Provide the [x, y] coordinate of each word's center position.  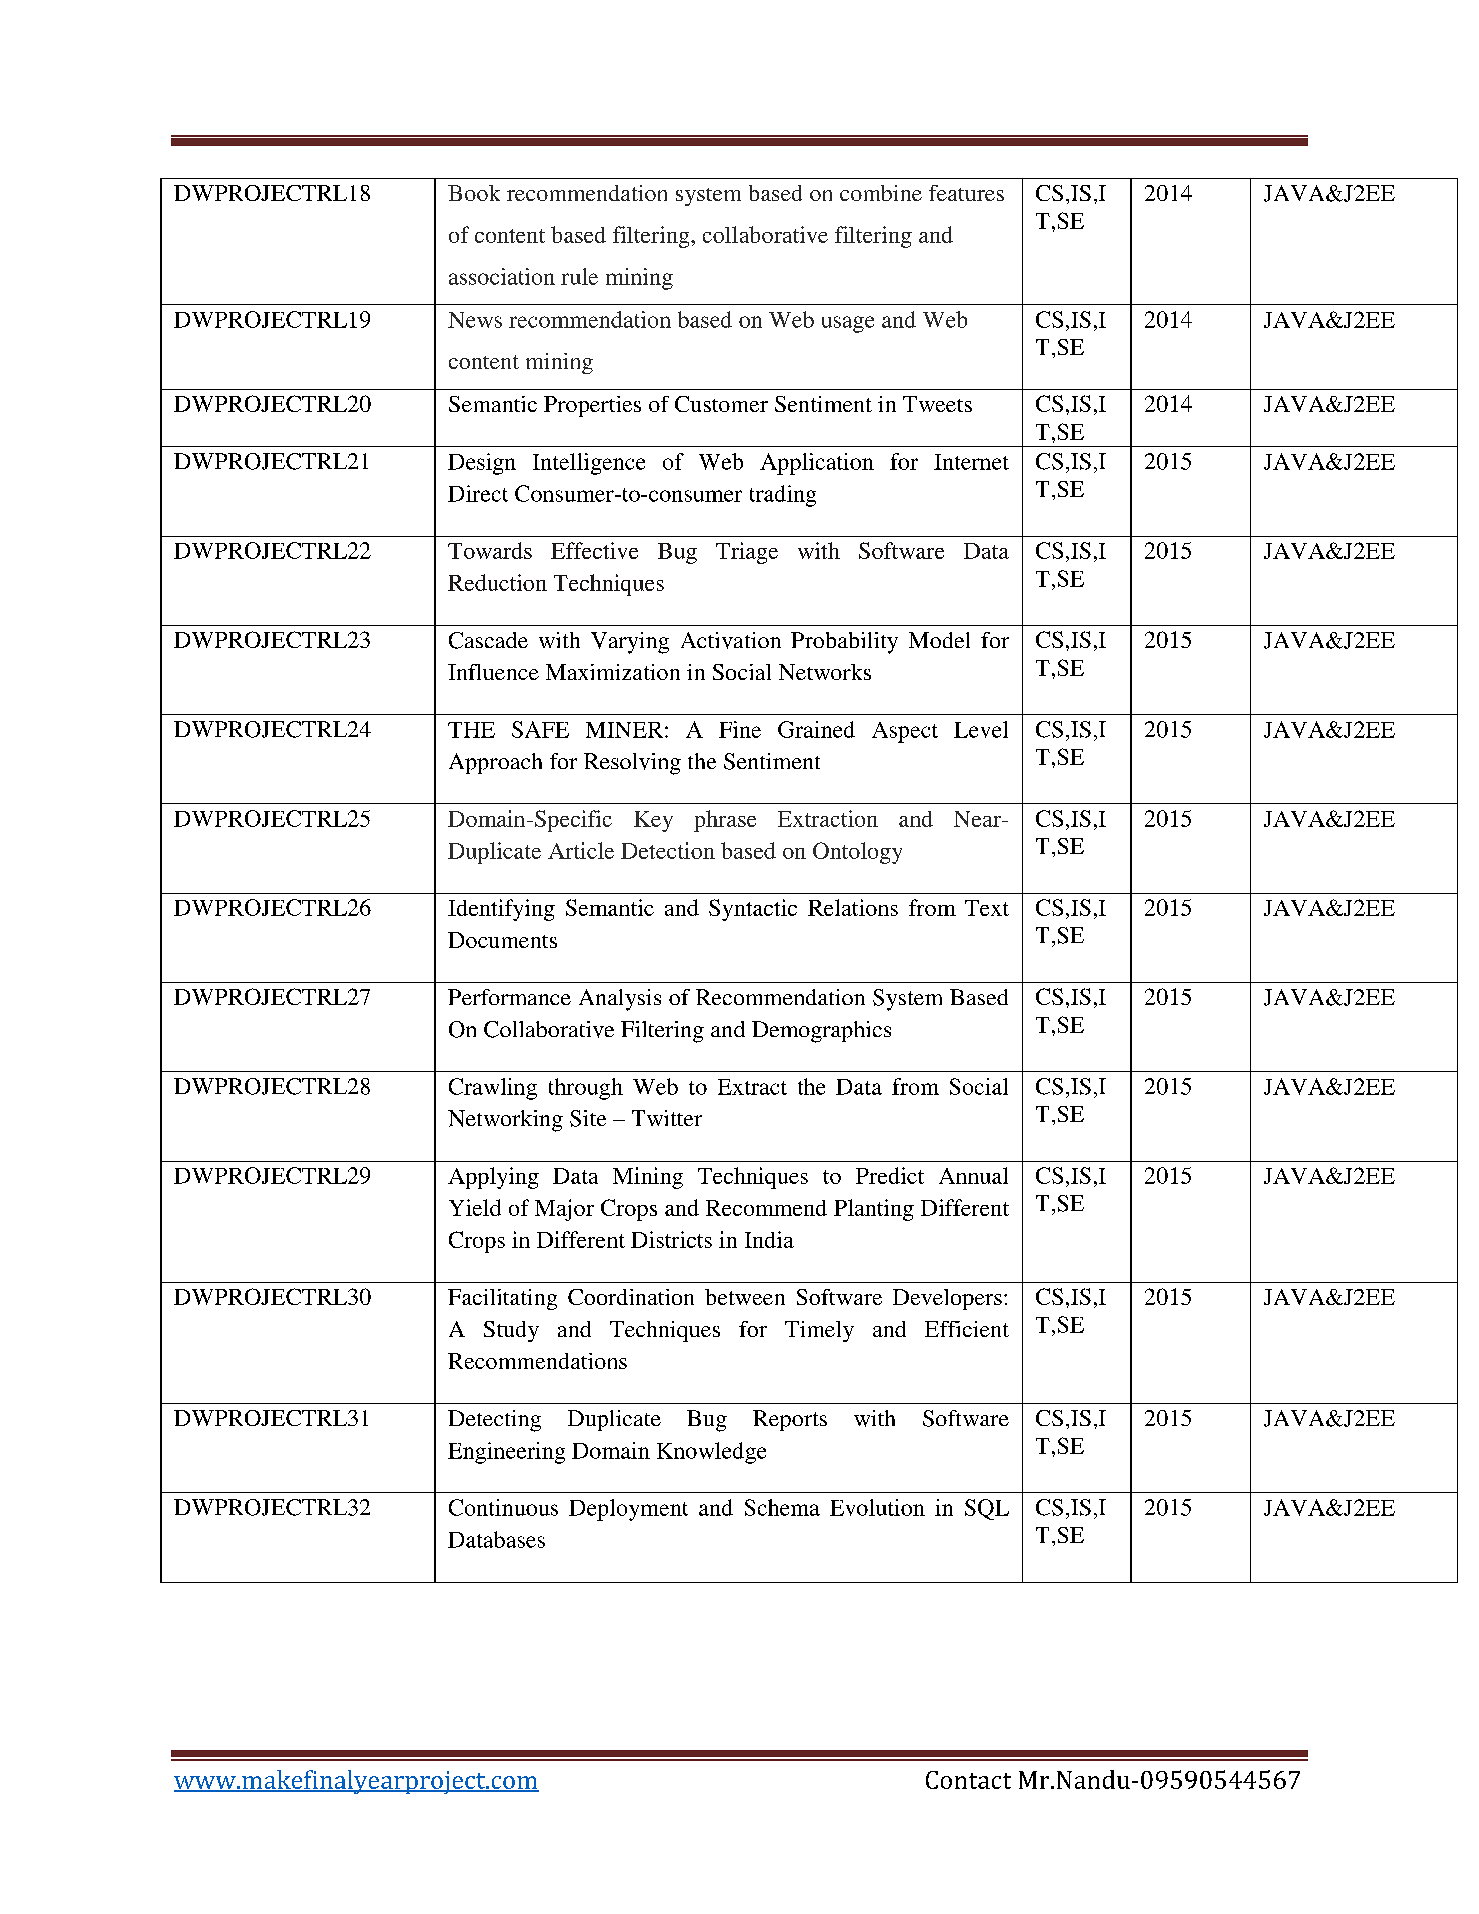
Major [564, 1210]
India [769, 1239]
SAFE [540, 729]
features [966, 193]
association [502, 276]
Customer [721, 404]
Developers [947, 1299]
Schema [782, 1507]
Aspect [905, 732]
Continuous [503, 1507]
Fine [740, 729]
